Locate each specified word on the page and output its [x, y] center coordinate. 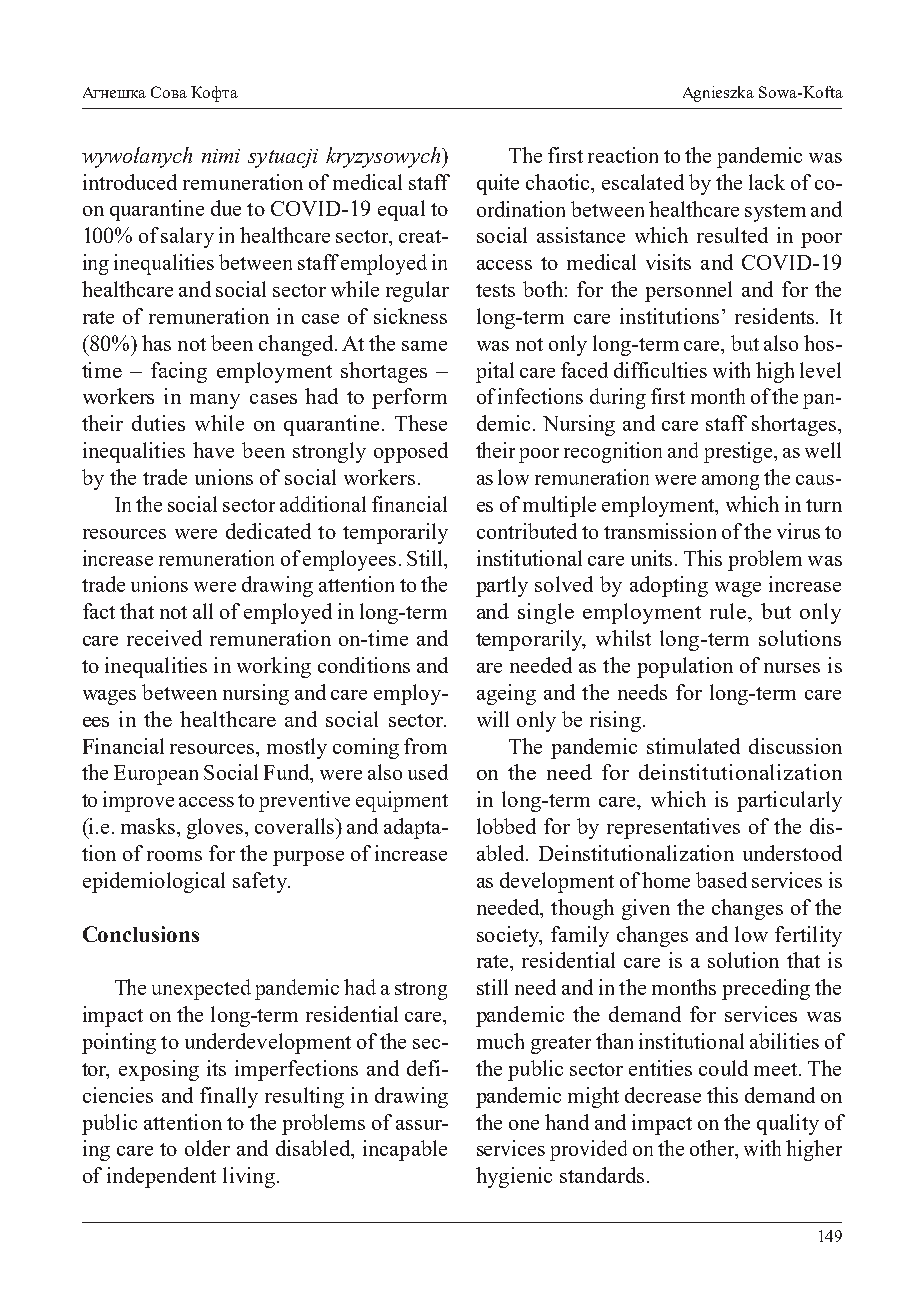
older [207, 1148]
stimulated [693, 746]
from [425, 746]
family [580, 936]
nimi [221, 156]
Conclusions [141, 934]
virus [798, 531]
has [156, 343]
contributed [527, 531]
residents [776, 316]
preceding [766, 989]
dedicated [268, 531]
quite [498, 184]
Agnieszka [718, 94]
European [156, 775]
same [424, 346]
